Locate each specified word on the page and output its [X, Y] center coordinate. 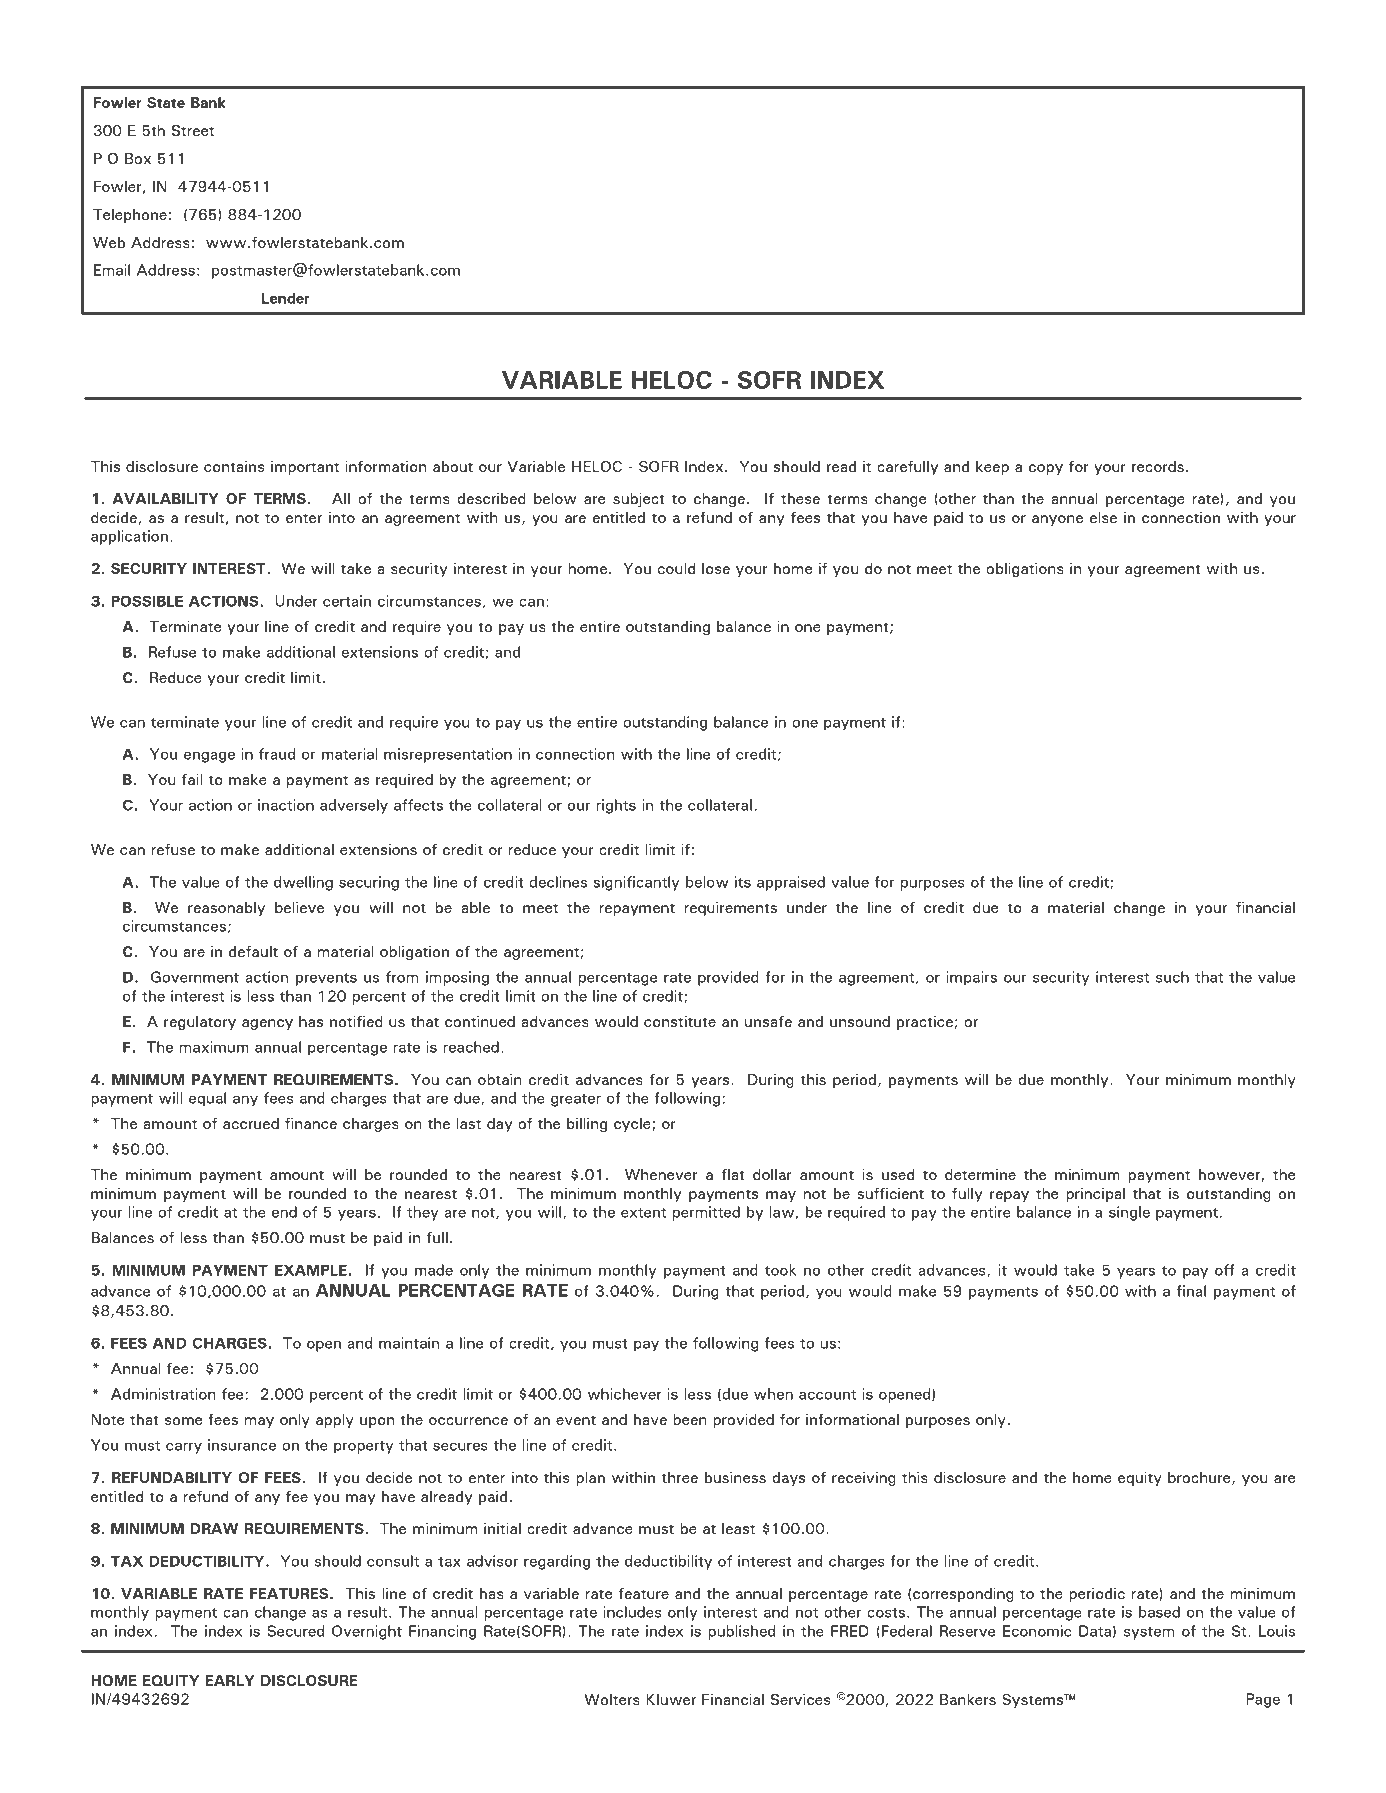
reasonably [226, 909]
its [743, 882]
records [1158, 466]
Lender [285, 298]
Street [193, 130]
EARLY [229, 1680]
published [741, 1632]
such [1172, 977]
